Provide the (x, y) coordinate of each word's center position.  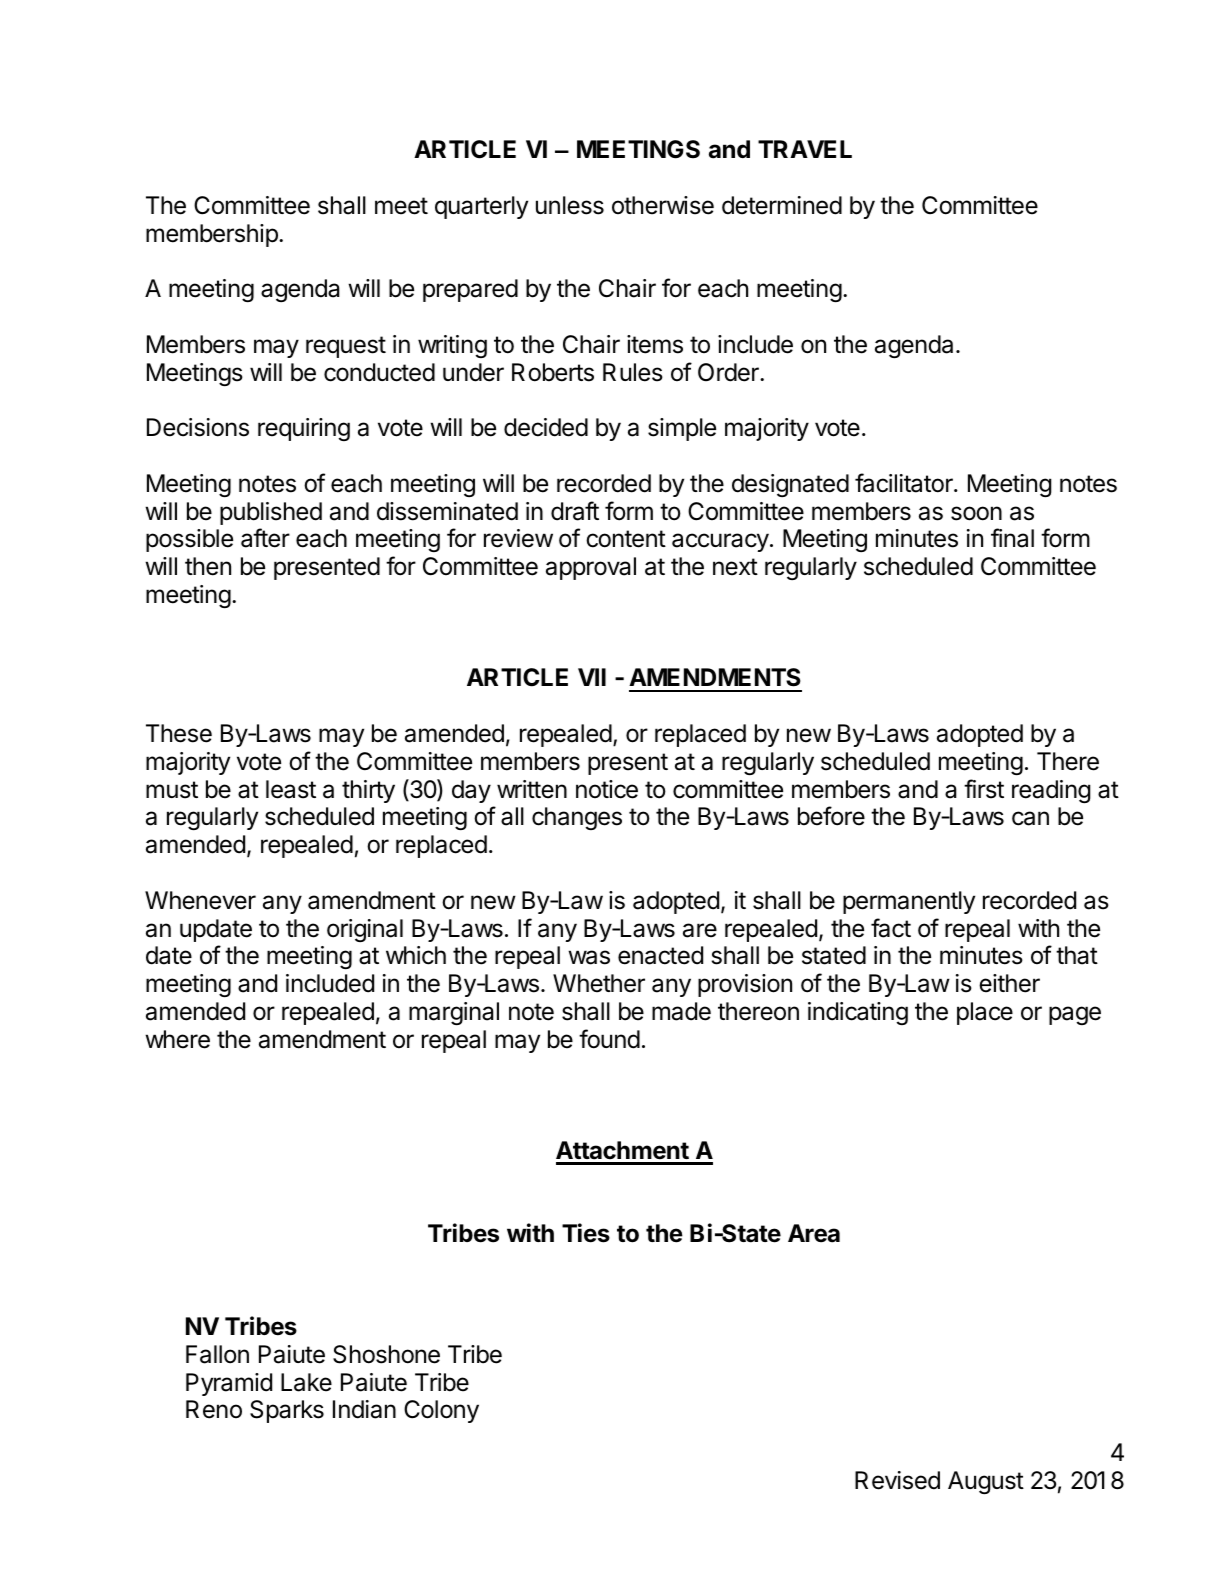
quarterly (481, 207)
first (984, 789)
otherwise (663, 205)
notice (607, 789)
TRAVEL (805, 149)
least (291, 789)
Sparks (287, 1411)
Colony (441, 1411)
